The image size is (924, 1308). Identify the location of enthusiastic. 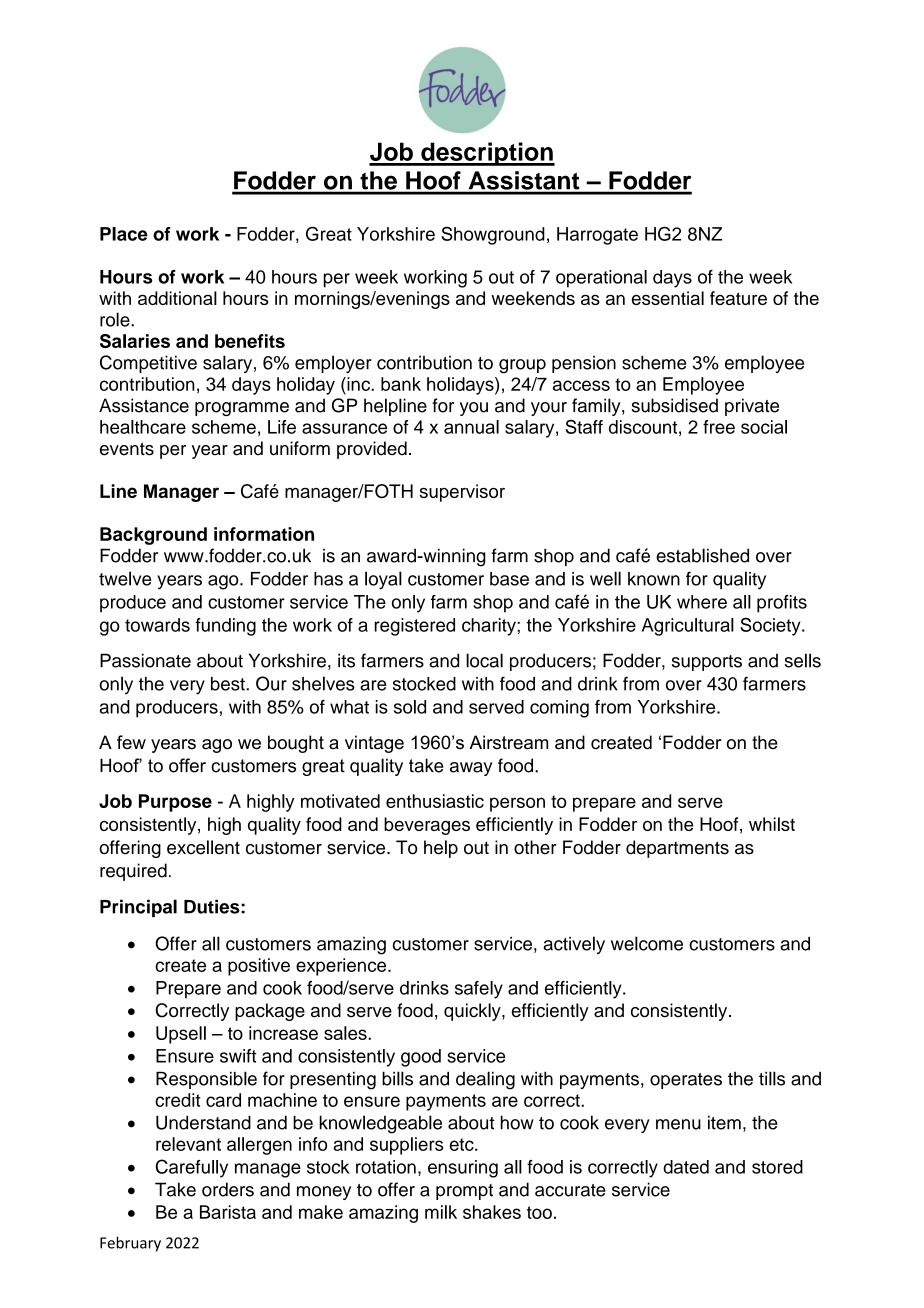
(435, 801).
